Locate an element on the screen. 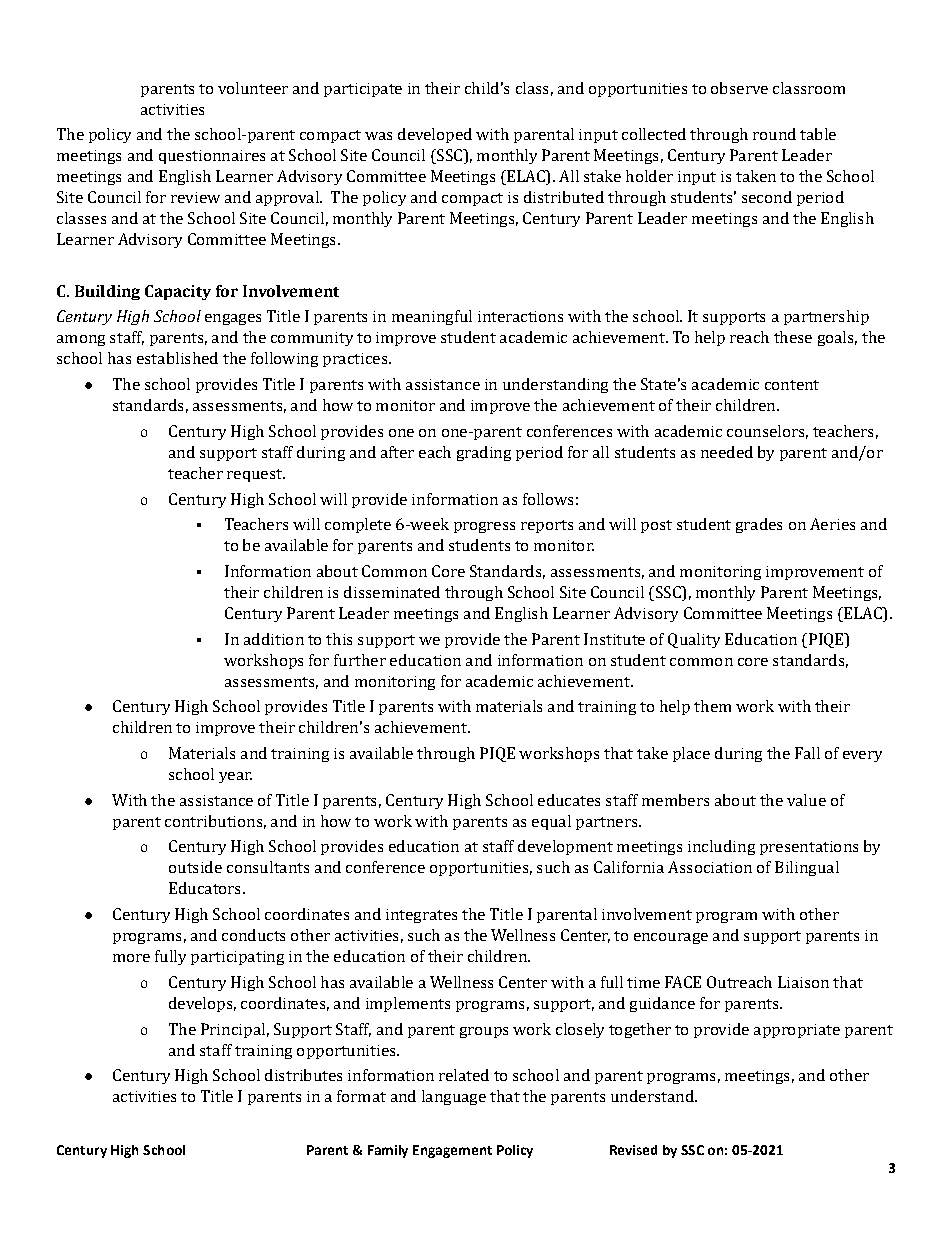 This screenshot has height=1233, width=952. Principal is located at coordinates (233, 1030).
